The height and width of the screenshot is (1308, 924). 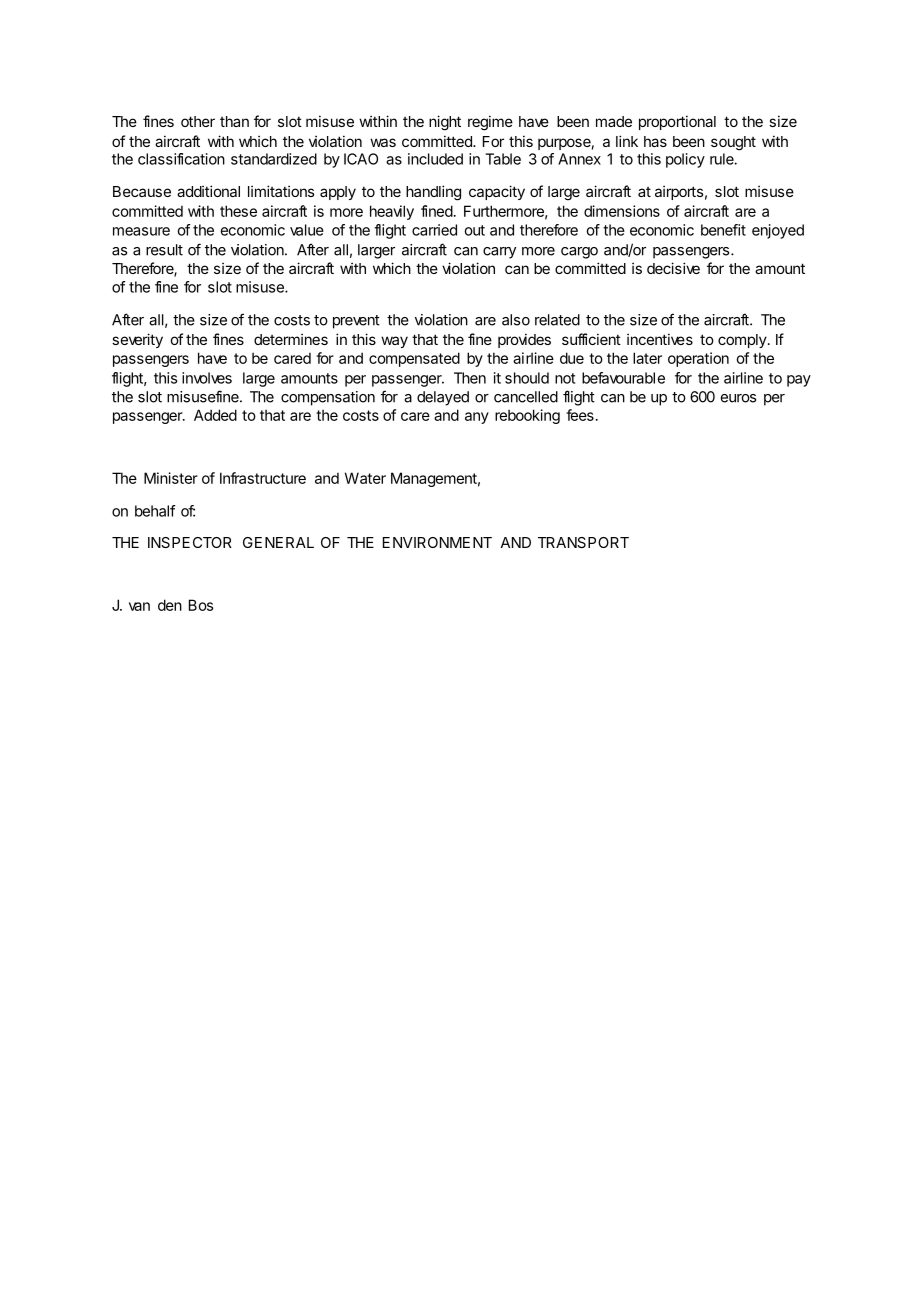 I want to click on than, so click(x=234, y=121).
